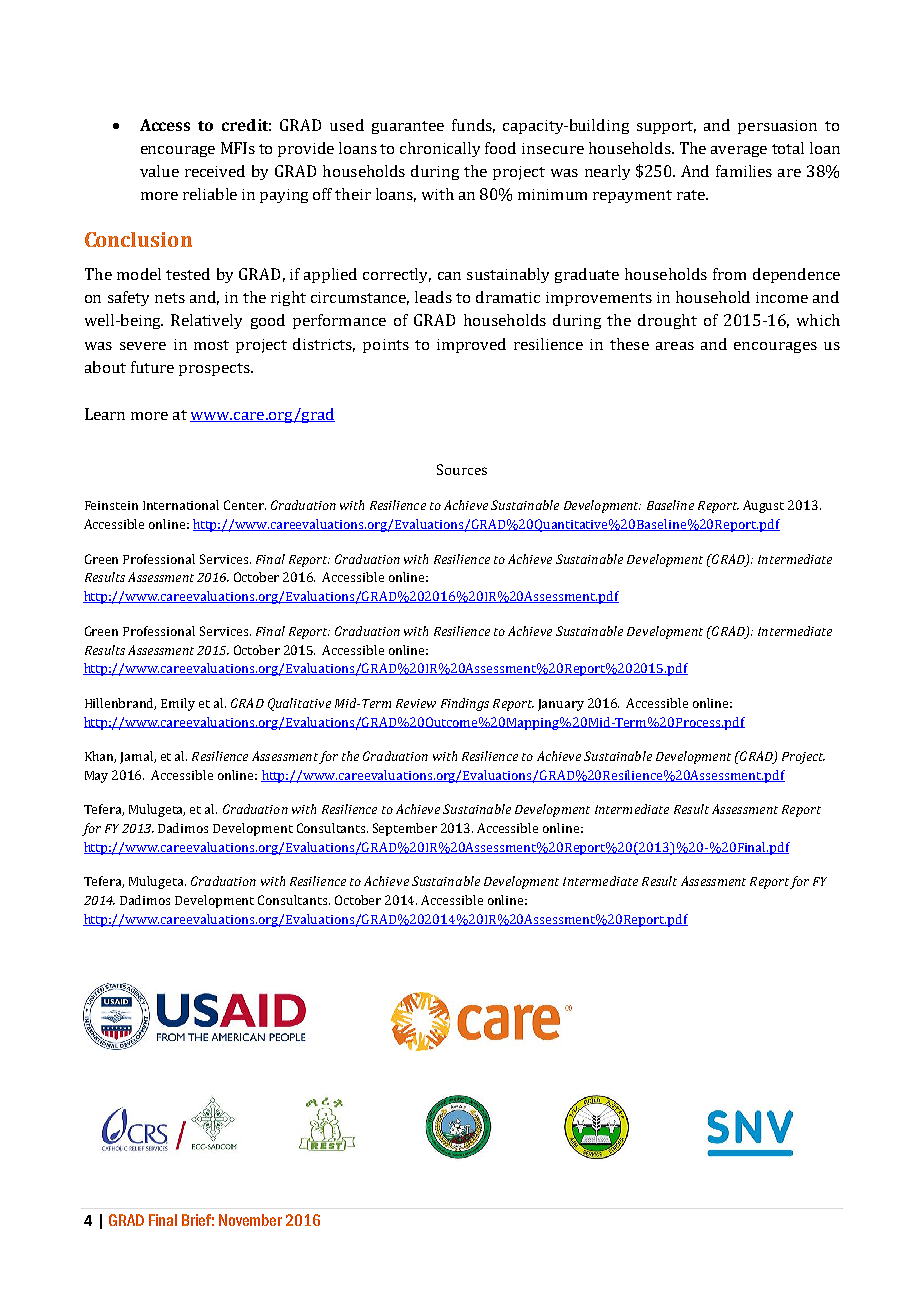 The width and height of the screenshot is (924, 1308). I want to click on September, so click(405, 829).
